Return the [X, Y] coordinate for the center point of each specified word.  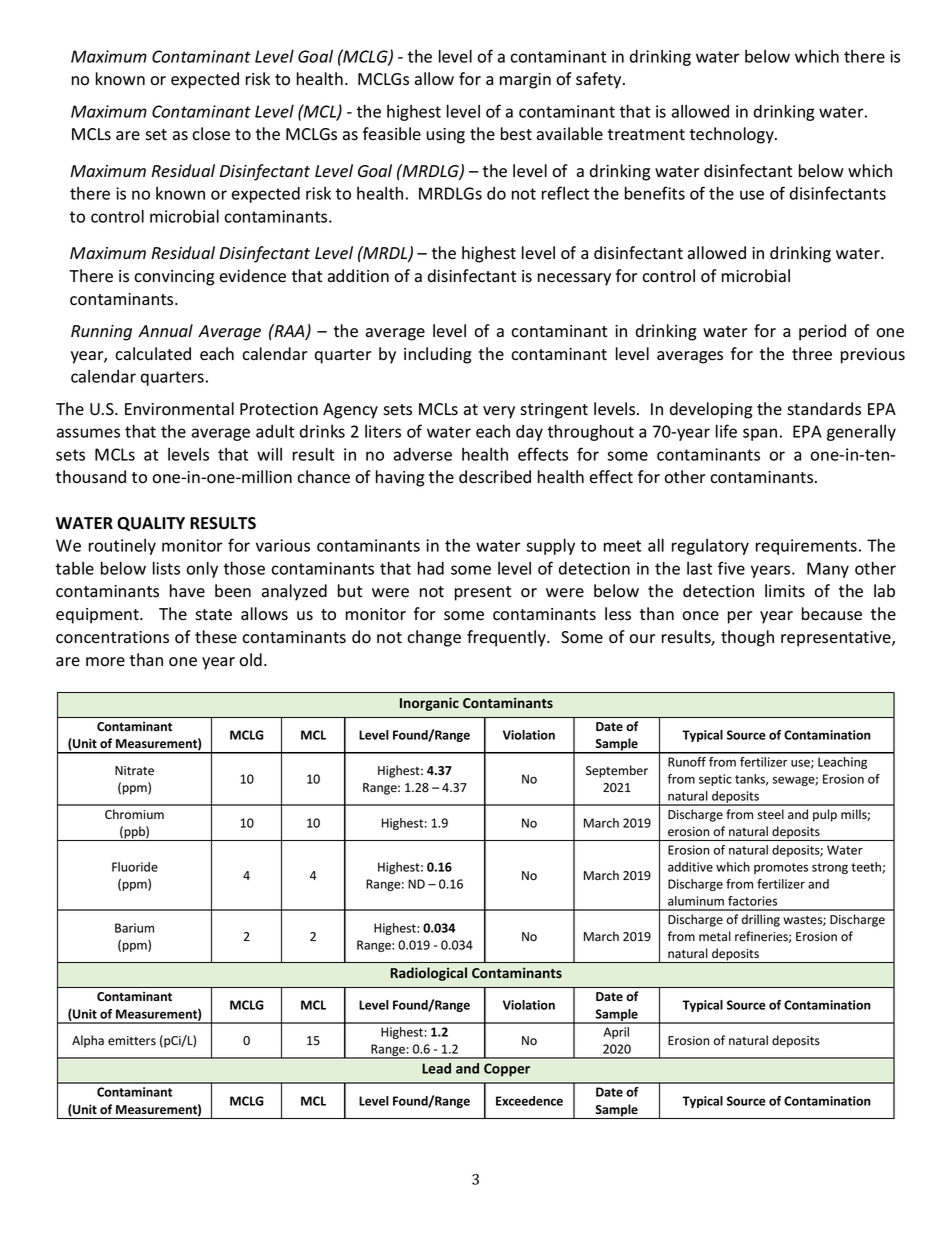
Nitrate [134, 771]
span [760, 434]
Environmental [179, 409]
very [499, 412]
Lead [436, 1068]
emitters [132, 1041]
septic [715, 780]
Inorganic [429, 704]
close [211, 134]
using [446, 136]
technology [733, 135]
